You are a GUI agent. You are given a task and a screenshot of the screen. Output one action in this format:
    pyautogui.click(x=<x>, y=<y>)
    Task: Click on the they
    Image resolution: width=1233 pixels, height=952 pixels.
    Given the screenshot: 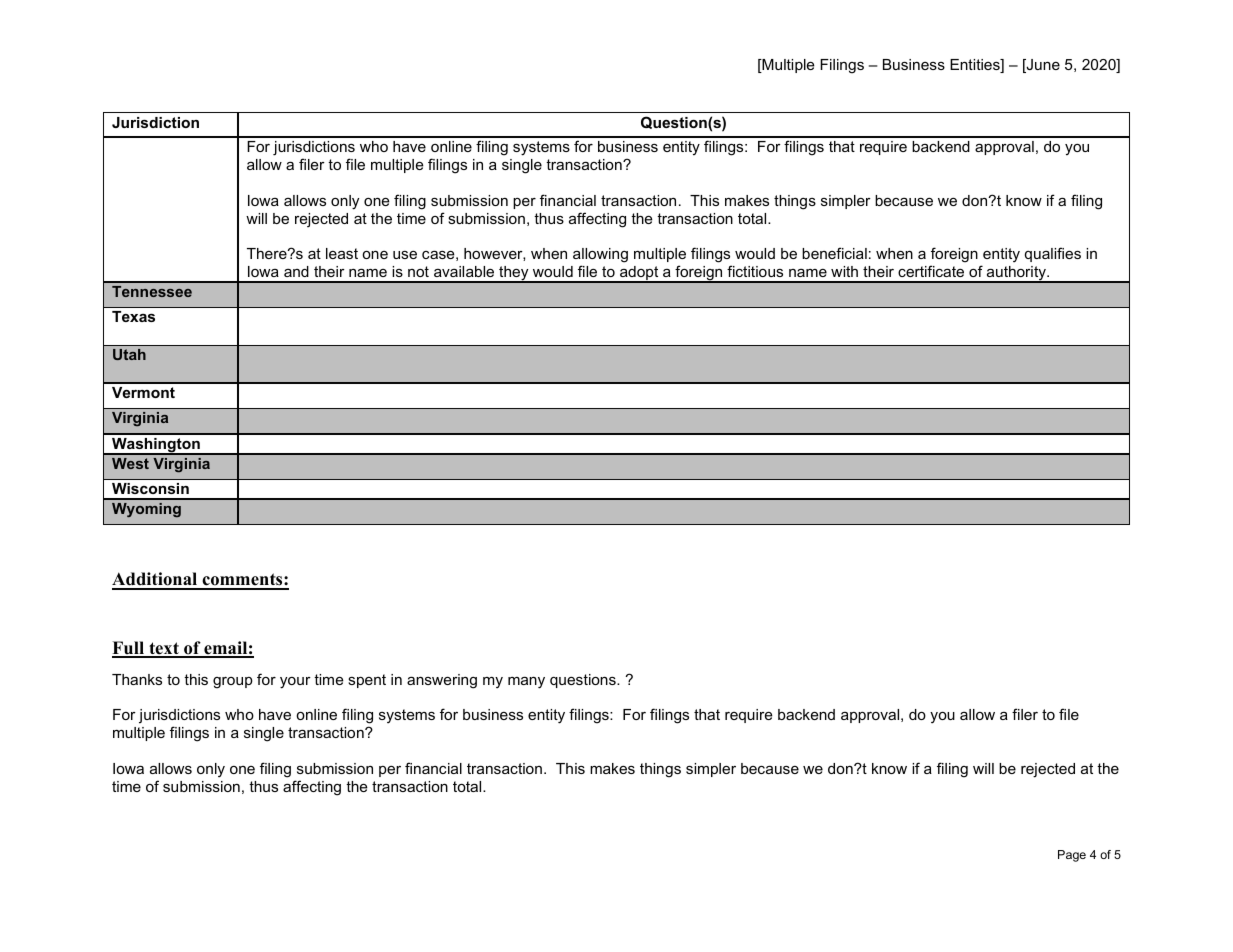 What is the action you would take?
    pyautogui.click(x=514, y=274)
